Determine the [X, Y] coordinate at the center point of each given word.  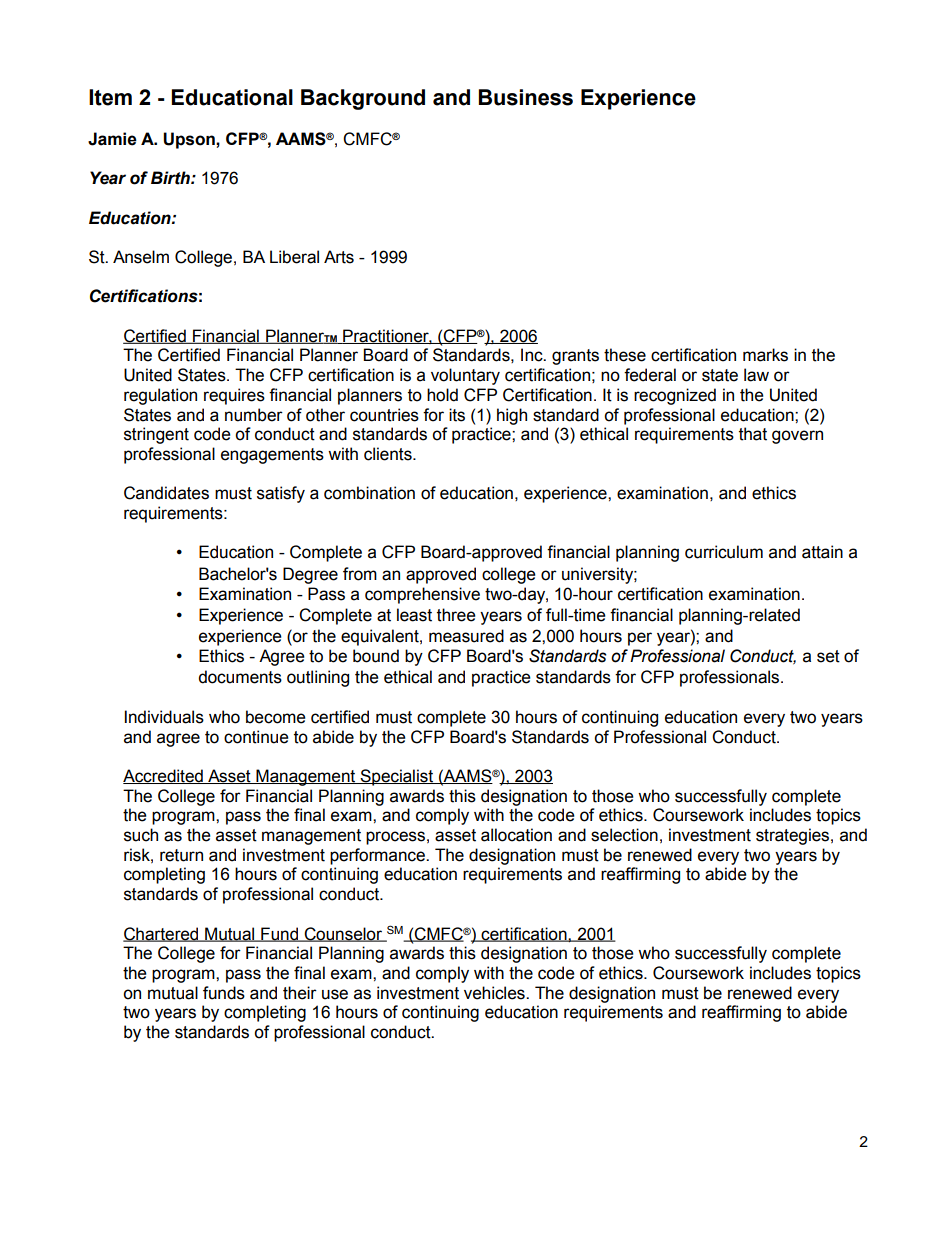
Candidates [166, 493]
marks [765, 355]
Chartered [162, 934]
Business [526, 97]
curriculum [724, 552]
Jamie [112, 139]
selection [624, 835]
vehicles [495, 993]
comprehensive [422, 595]
